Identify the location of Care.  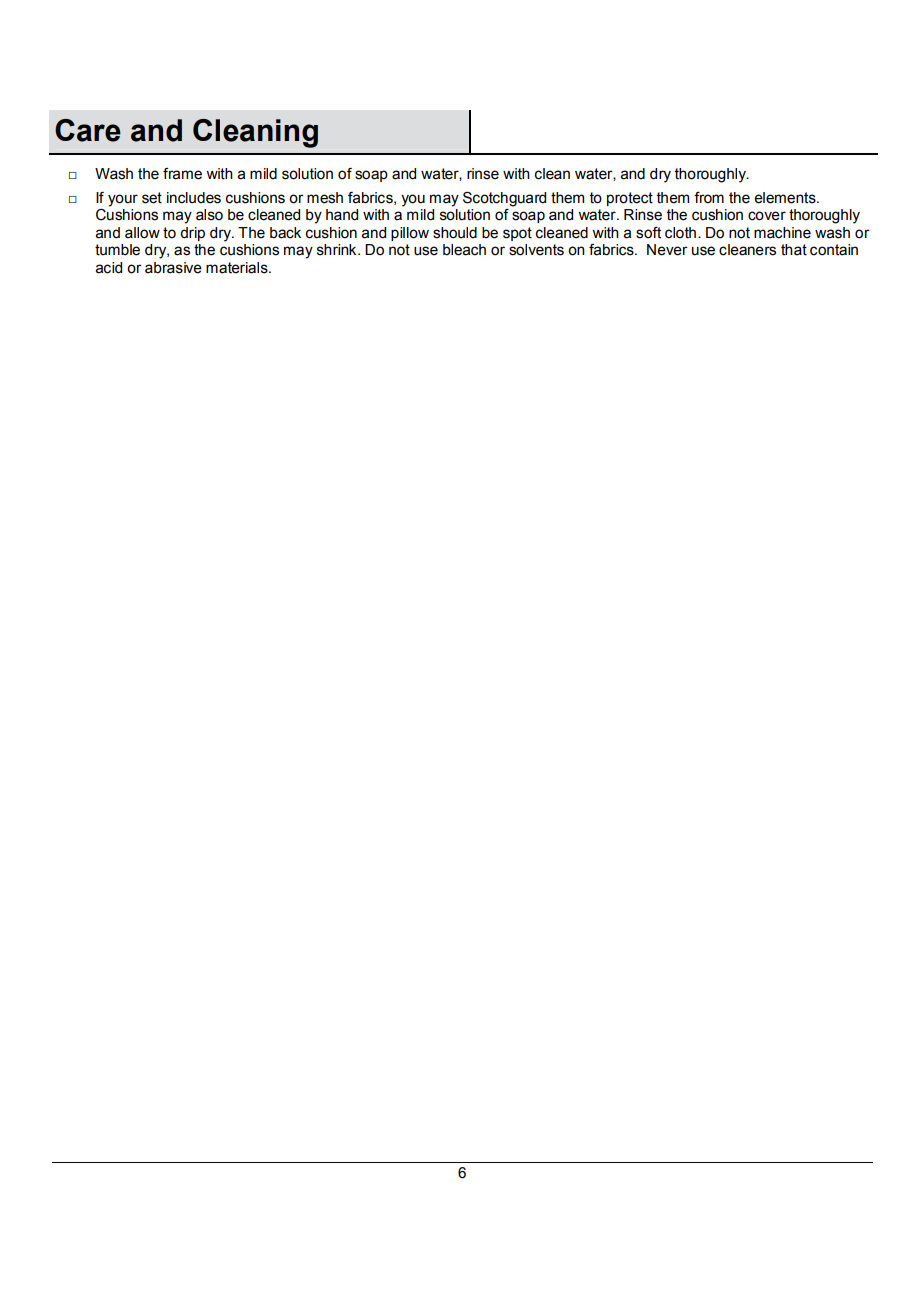
(88, 130).
